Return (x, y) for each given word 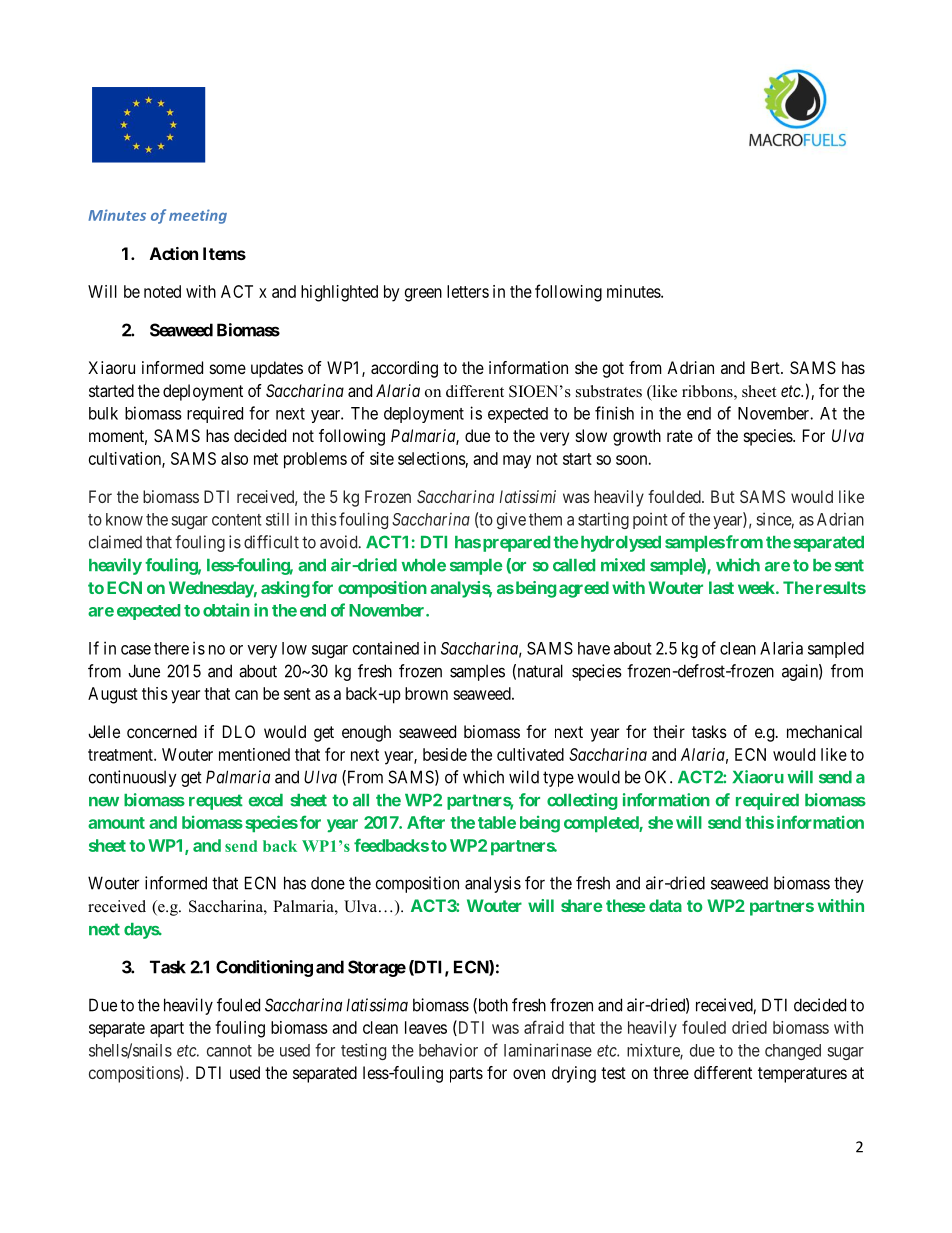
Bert (766, 367)
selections (432, 458)
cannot (229, 1051)
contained (386, 648)
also (234, 458)
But (723, 496)
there (171, 648)
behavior (448, 1050)
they (849, 884)
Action (174, 253)
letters (468, 291)
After (426, 822)
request (216, 802)
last (721, 587)
